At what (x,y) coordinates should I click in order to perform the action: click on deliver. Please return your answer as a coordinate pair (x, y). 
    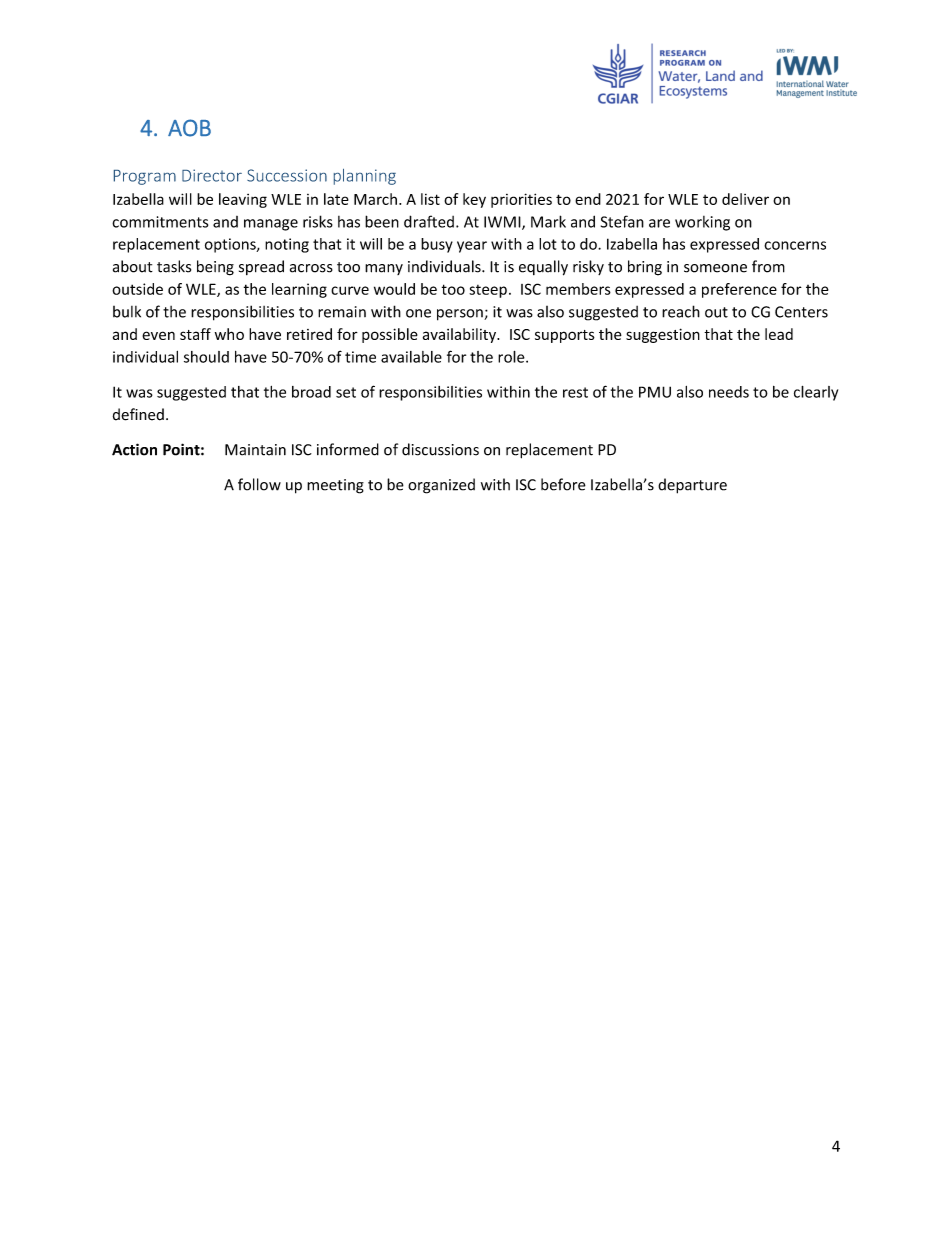
    Looking at the image, I should click on (745, 199).
